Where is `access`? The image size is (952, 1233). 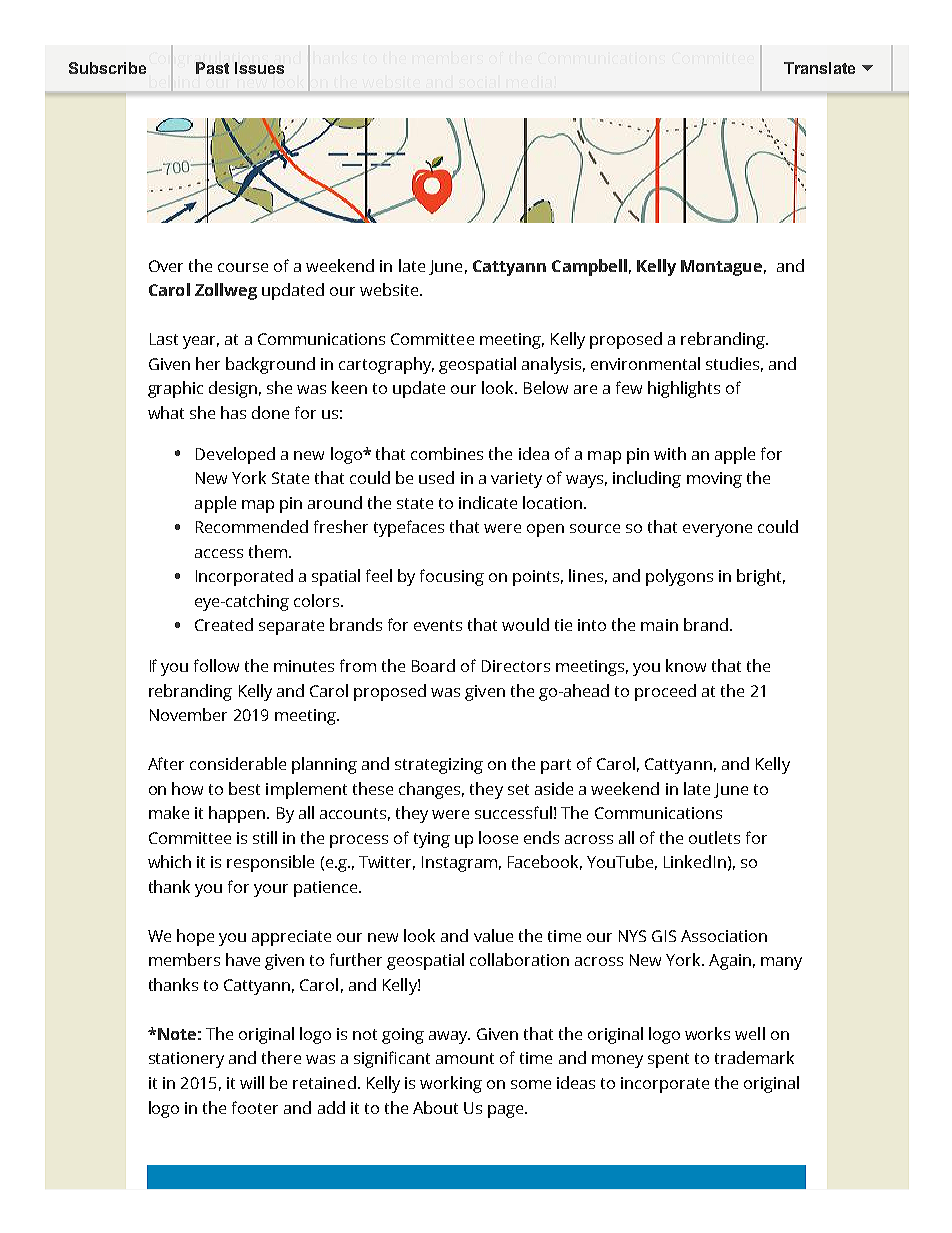
access is located at coordinates (219, 553).
